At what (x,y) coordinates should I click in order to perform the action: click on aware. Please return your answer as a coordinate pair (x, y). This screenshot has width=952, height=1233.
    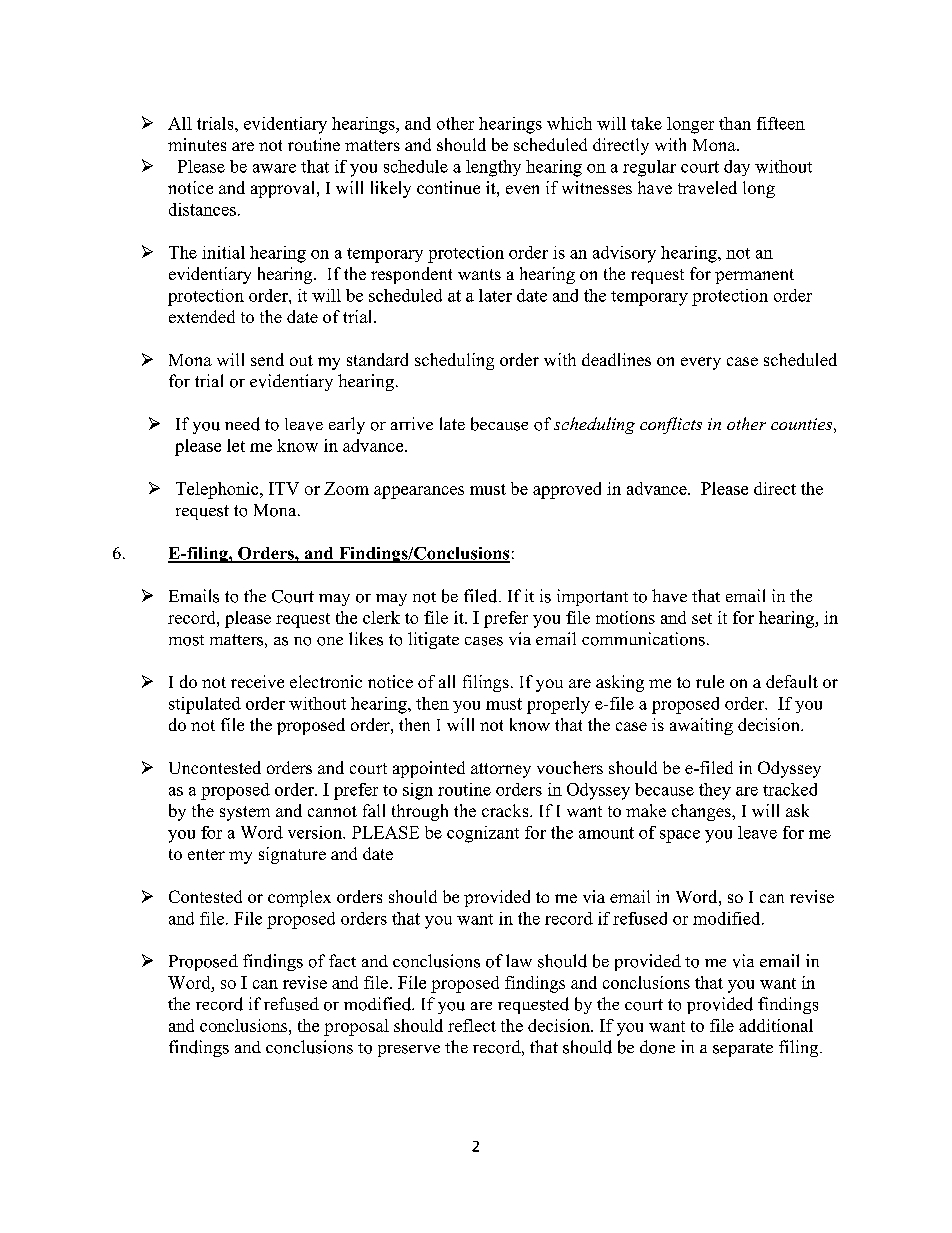
    Looking at the image, I should click on (274, 168).
